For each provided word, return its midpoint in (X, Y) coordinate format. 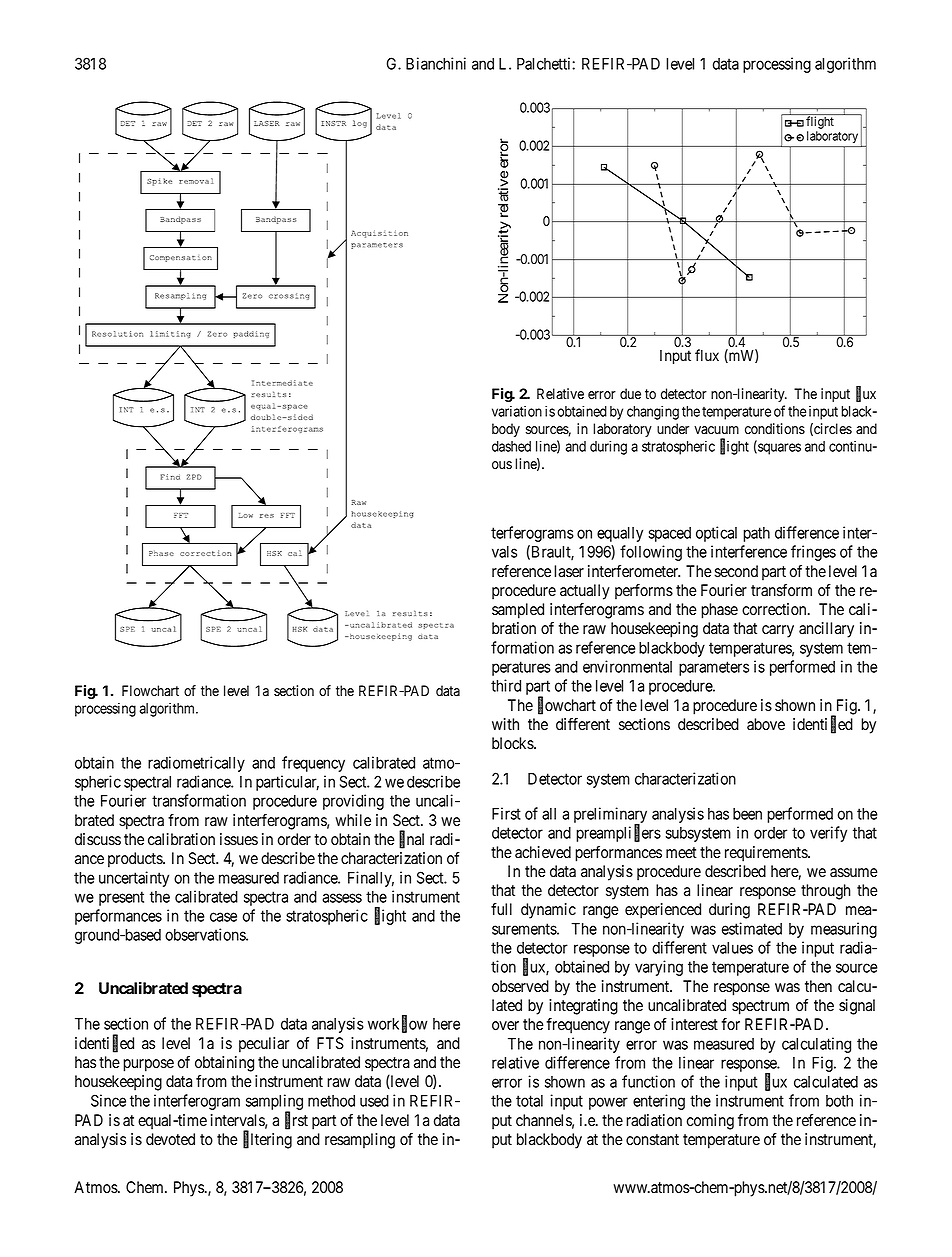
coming (710, 1122)
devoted (170, 1139)
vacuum (716, 430)
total (529, 1101)
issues (239, 839)
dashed (511, 446)
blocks (513, 743)
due (630, 393)
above (766, 724)
